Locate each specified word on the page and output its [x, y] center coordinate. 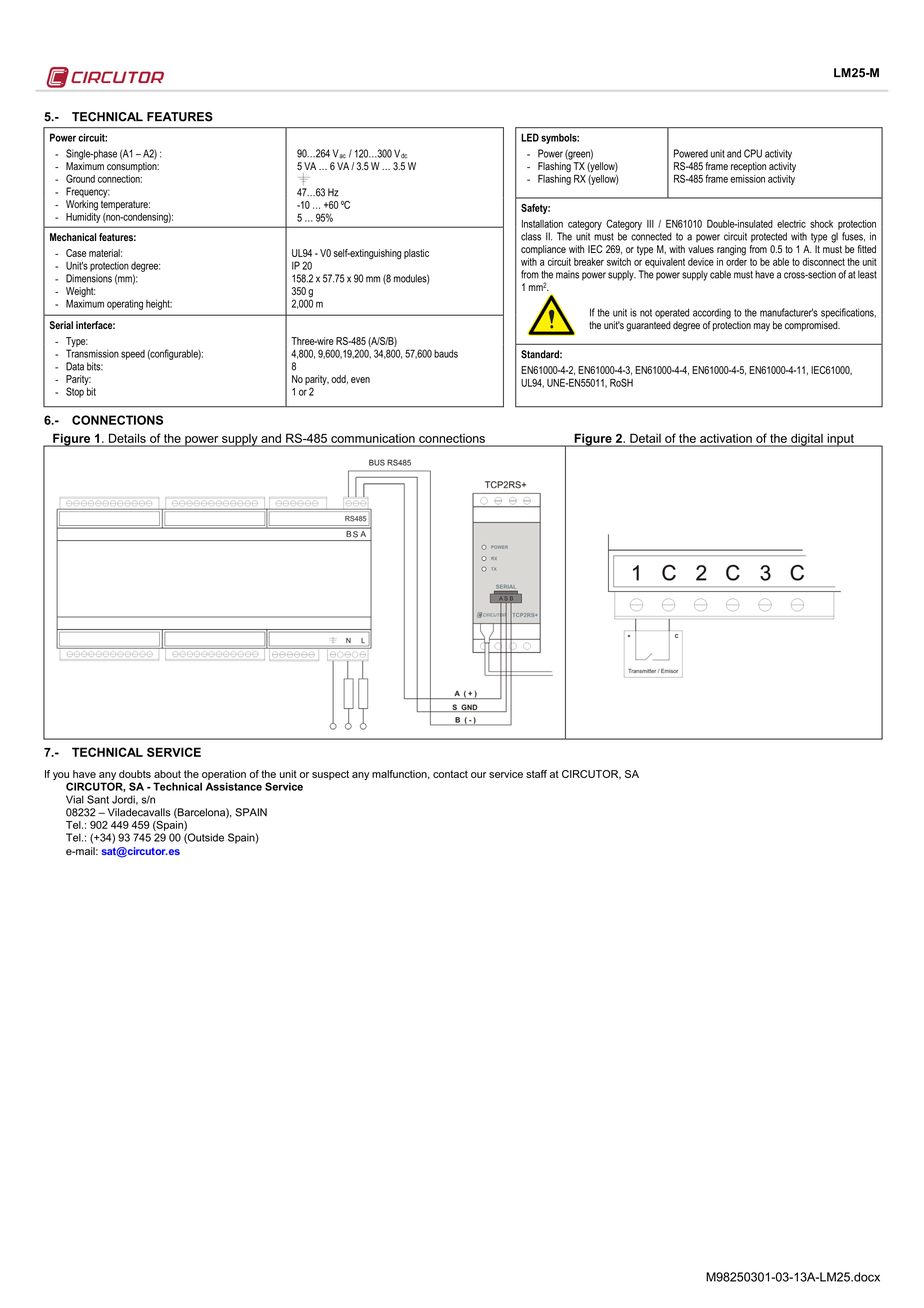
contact [450, 774]
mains [567, 274]
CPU [753, 153]
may [762, 327]
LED [530, 137]
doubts [135, 774]
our [478, 775]
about [167, 774]
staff [536, 774]
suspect [330, 775]
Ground [80, 178]
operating [125, 304]
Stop [75, 392]
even [360, 380]
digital [807, 440]
